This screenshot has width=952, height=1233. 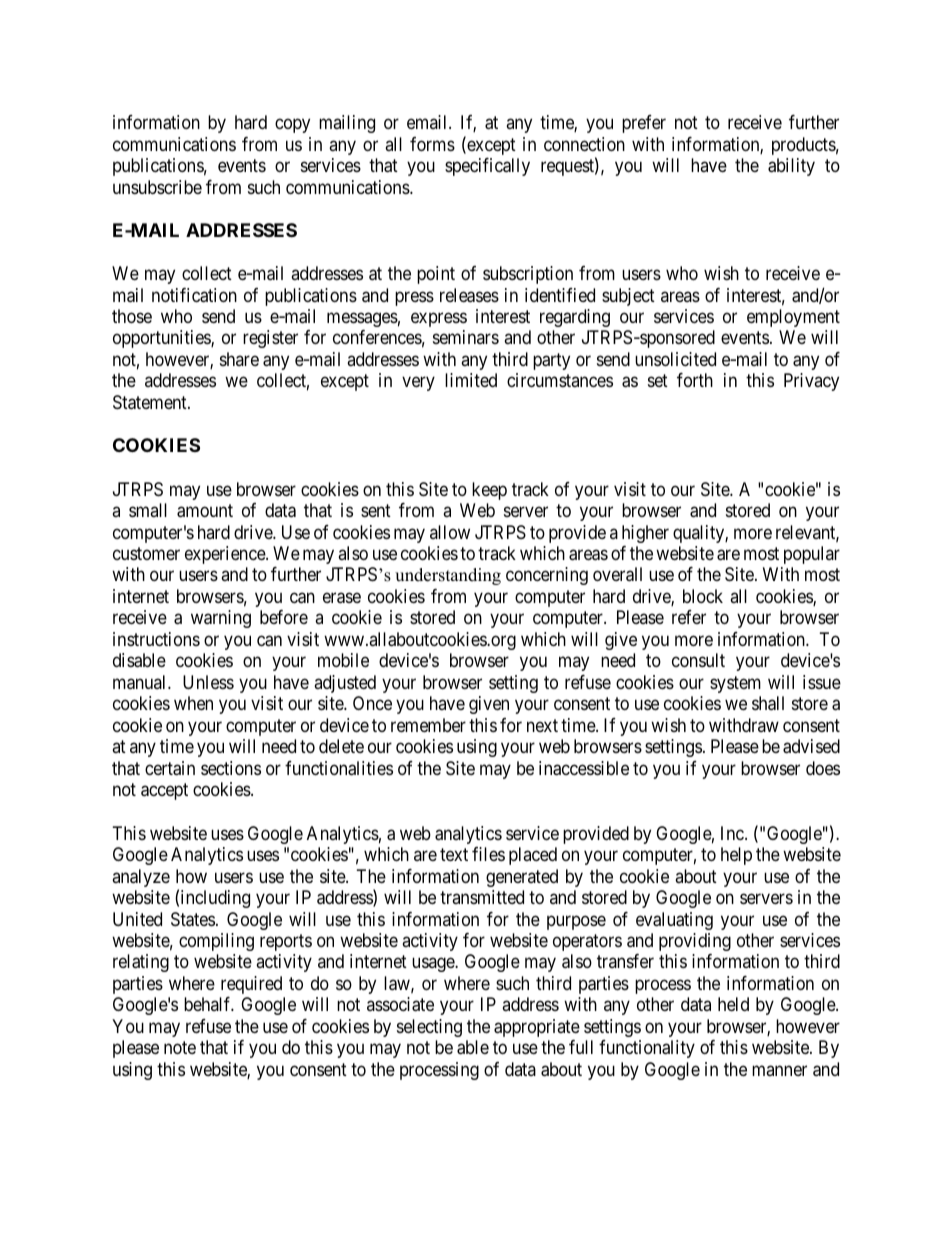 I want to click on ability, so click(x=791, y=167).
